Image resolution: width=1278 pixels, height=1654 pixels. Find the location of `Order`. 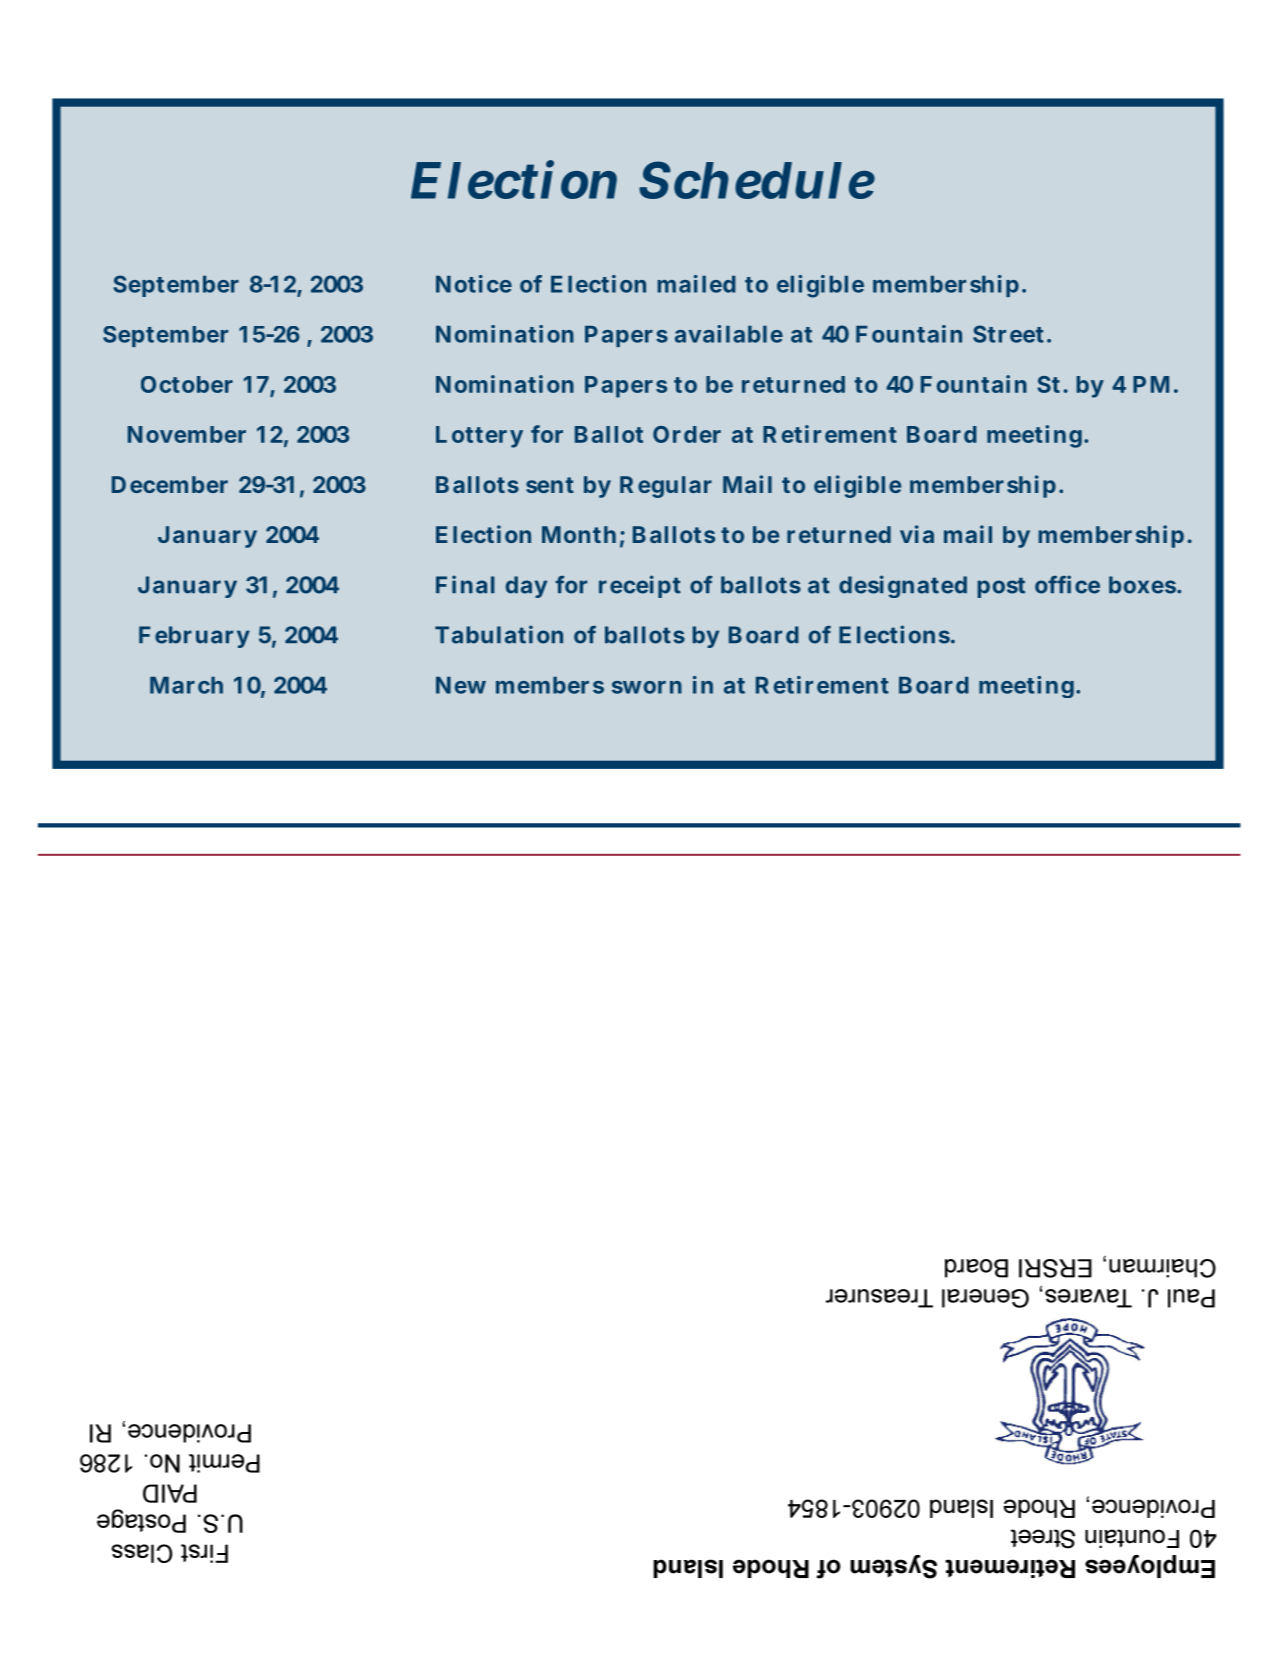

Order is located at coordinates (687, 434).
